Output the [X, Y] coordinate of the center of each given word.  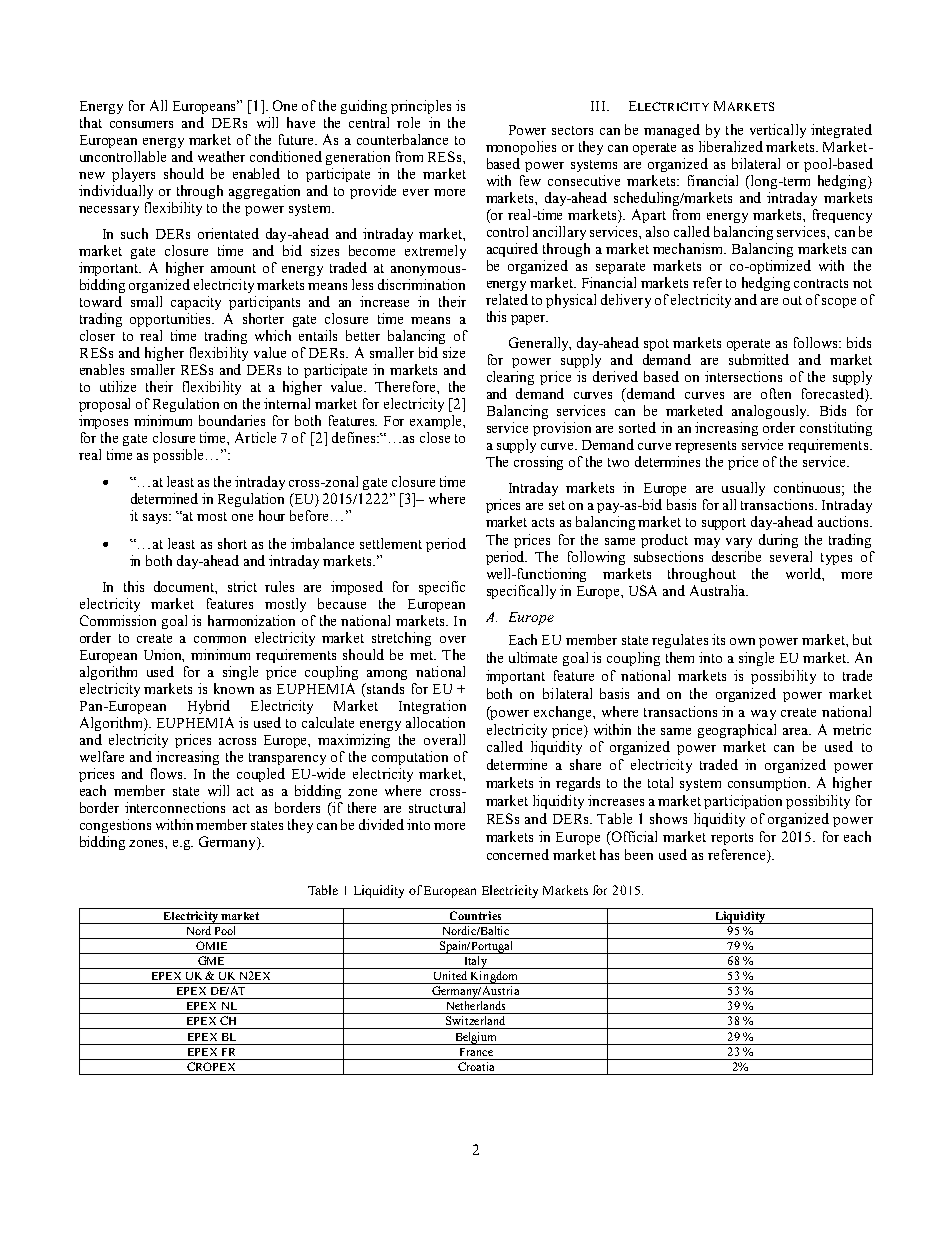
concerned [518, 854]
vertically [778, 131]
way [763, 715]
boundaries [232, 420]
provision [562, 429]
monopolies [521, 148]
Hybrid [209, 707]
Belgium [476, 1038]
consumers [141, 124]
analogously [770, 412]
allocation [435, 722]
